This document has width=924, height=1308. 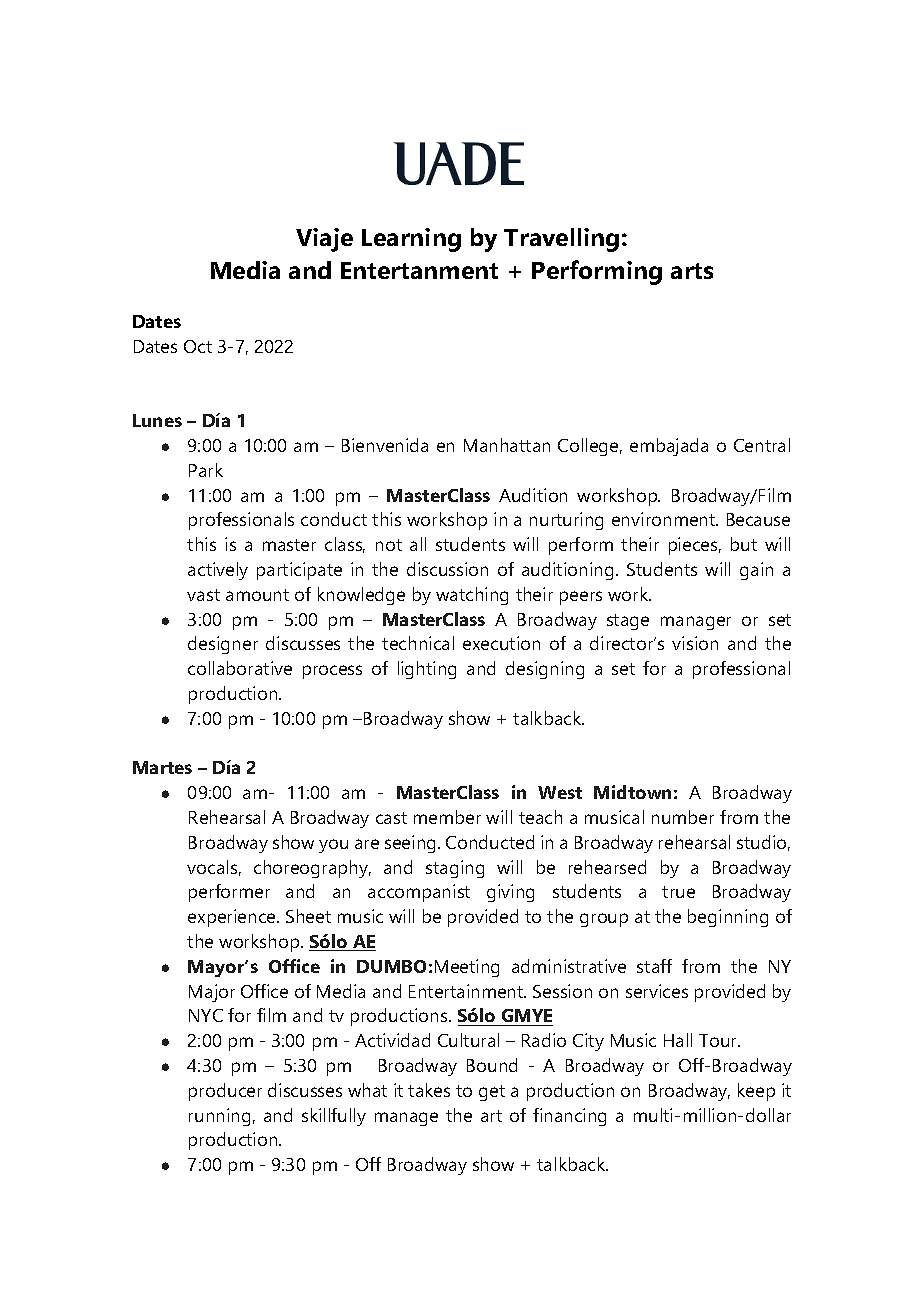 What do you see at coordinates (429, 1090) in the document?
I see `takes` at bounding box center [429, 1090].
